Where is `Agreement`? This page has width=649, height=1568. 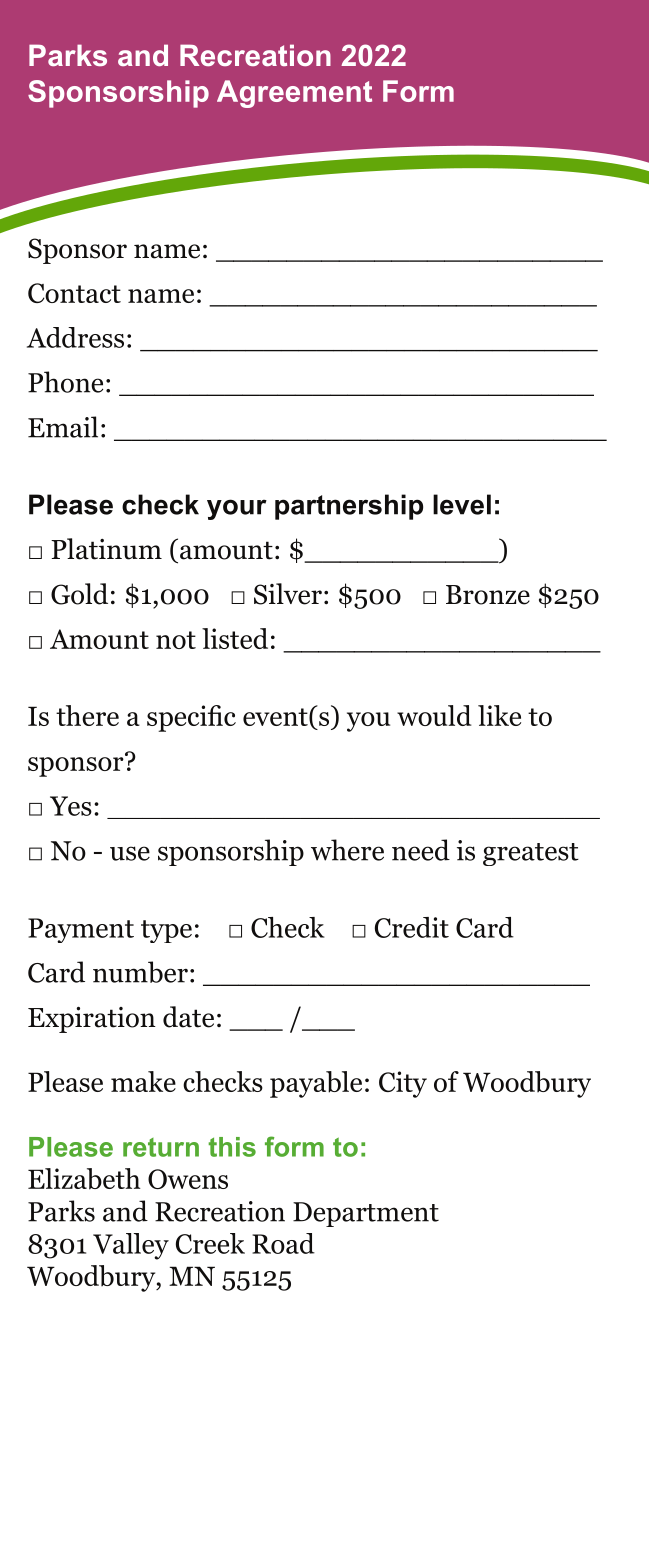
Agreement is located at coordinates (294, 94).
